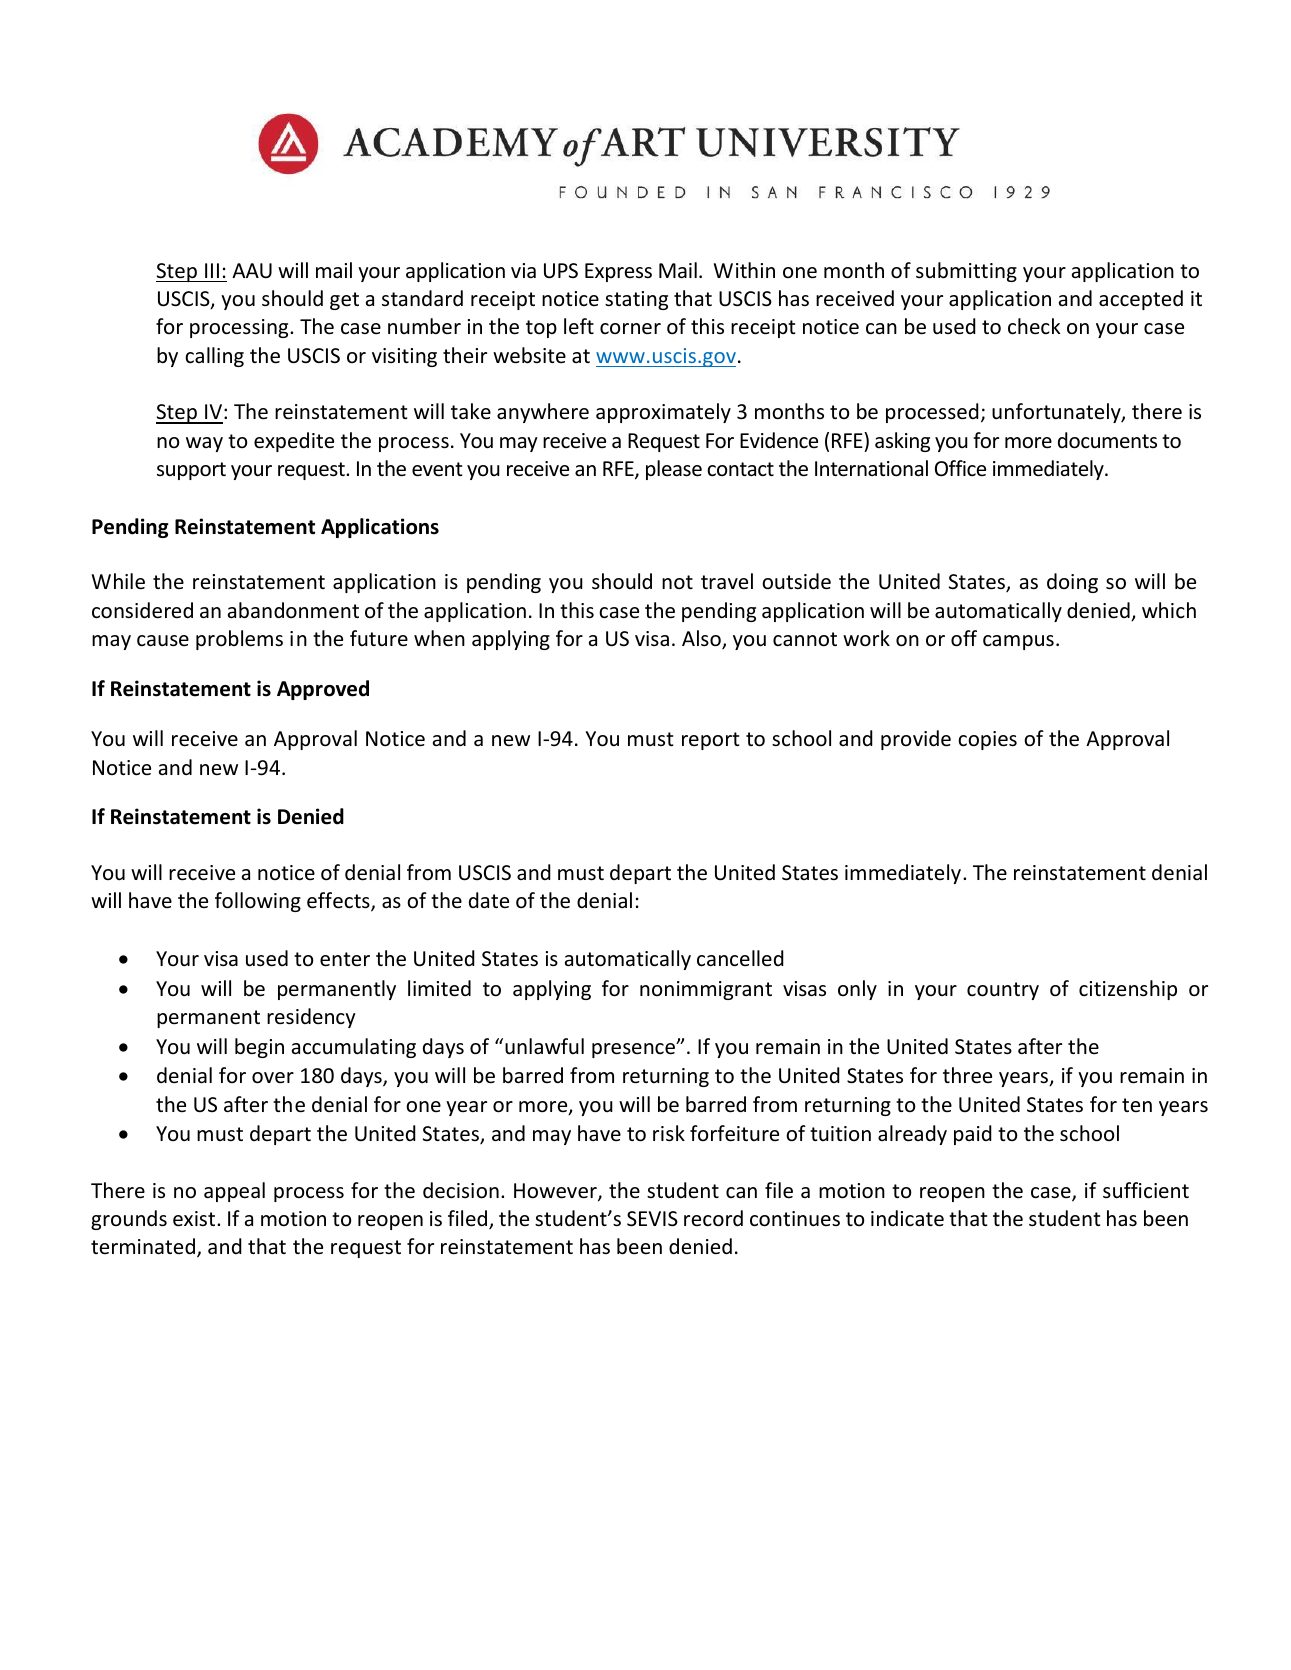 Image resolution: width=1291 pixels, height=1670 pixels. Describe the element at coordinates (1146, 1190) in the screenshot. I see `sufficient` at that location.
